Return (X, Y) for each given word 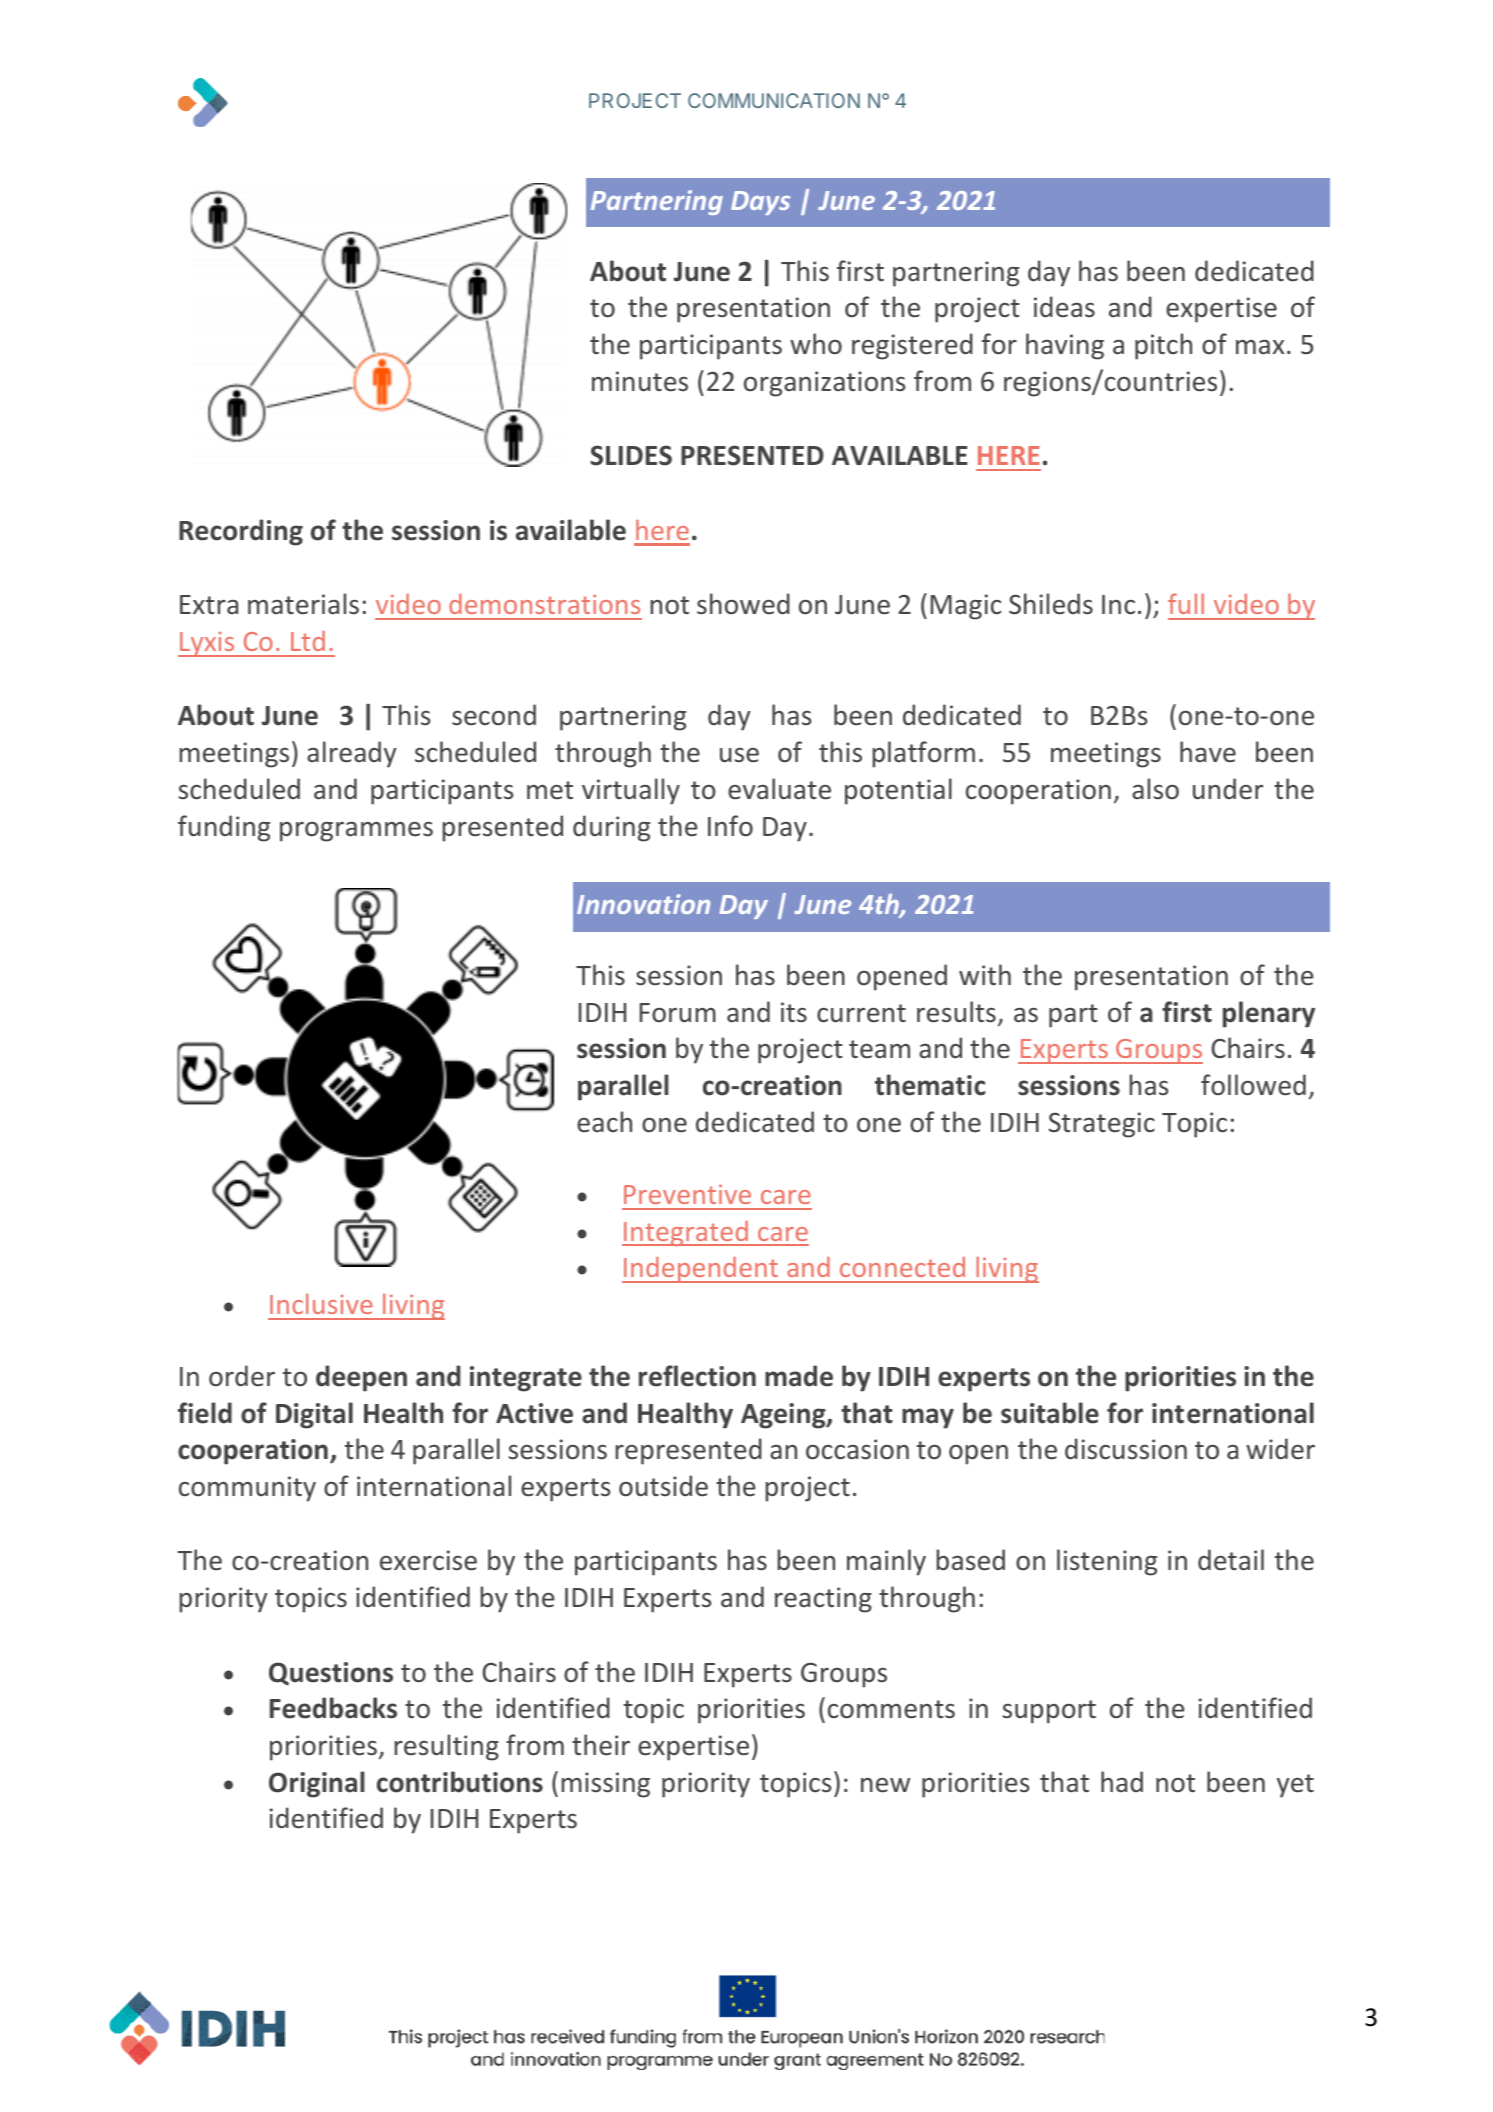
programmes (356, 832)
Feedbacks (333, 1708)
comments (891, 1709)
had (1122, 1781)
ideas (1064, 307)
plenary (1269, 1014)
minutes (640, 381)
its (794, 1012)
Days (760, 203)
